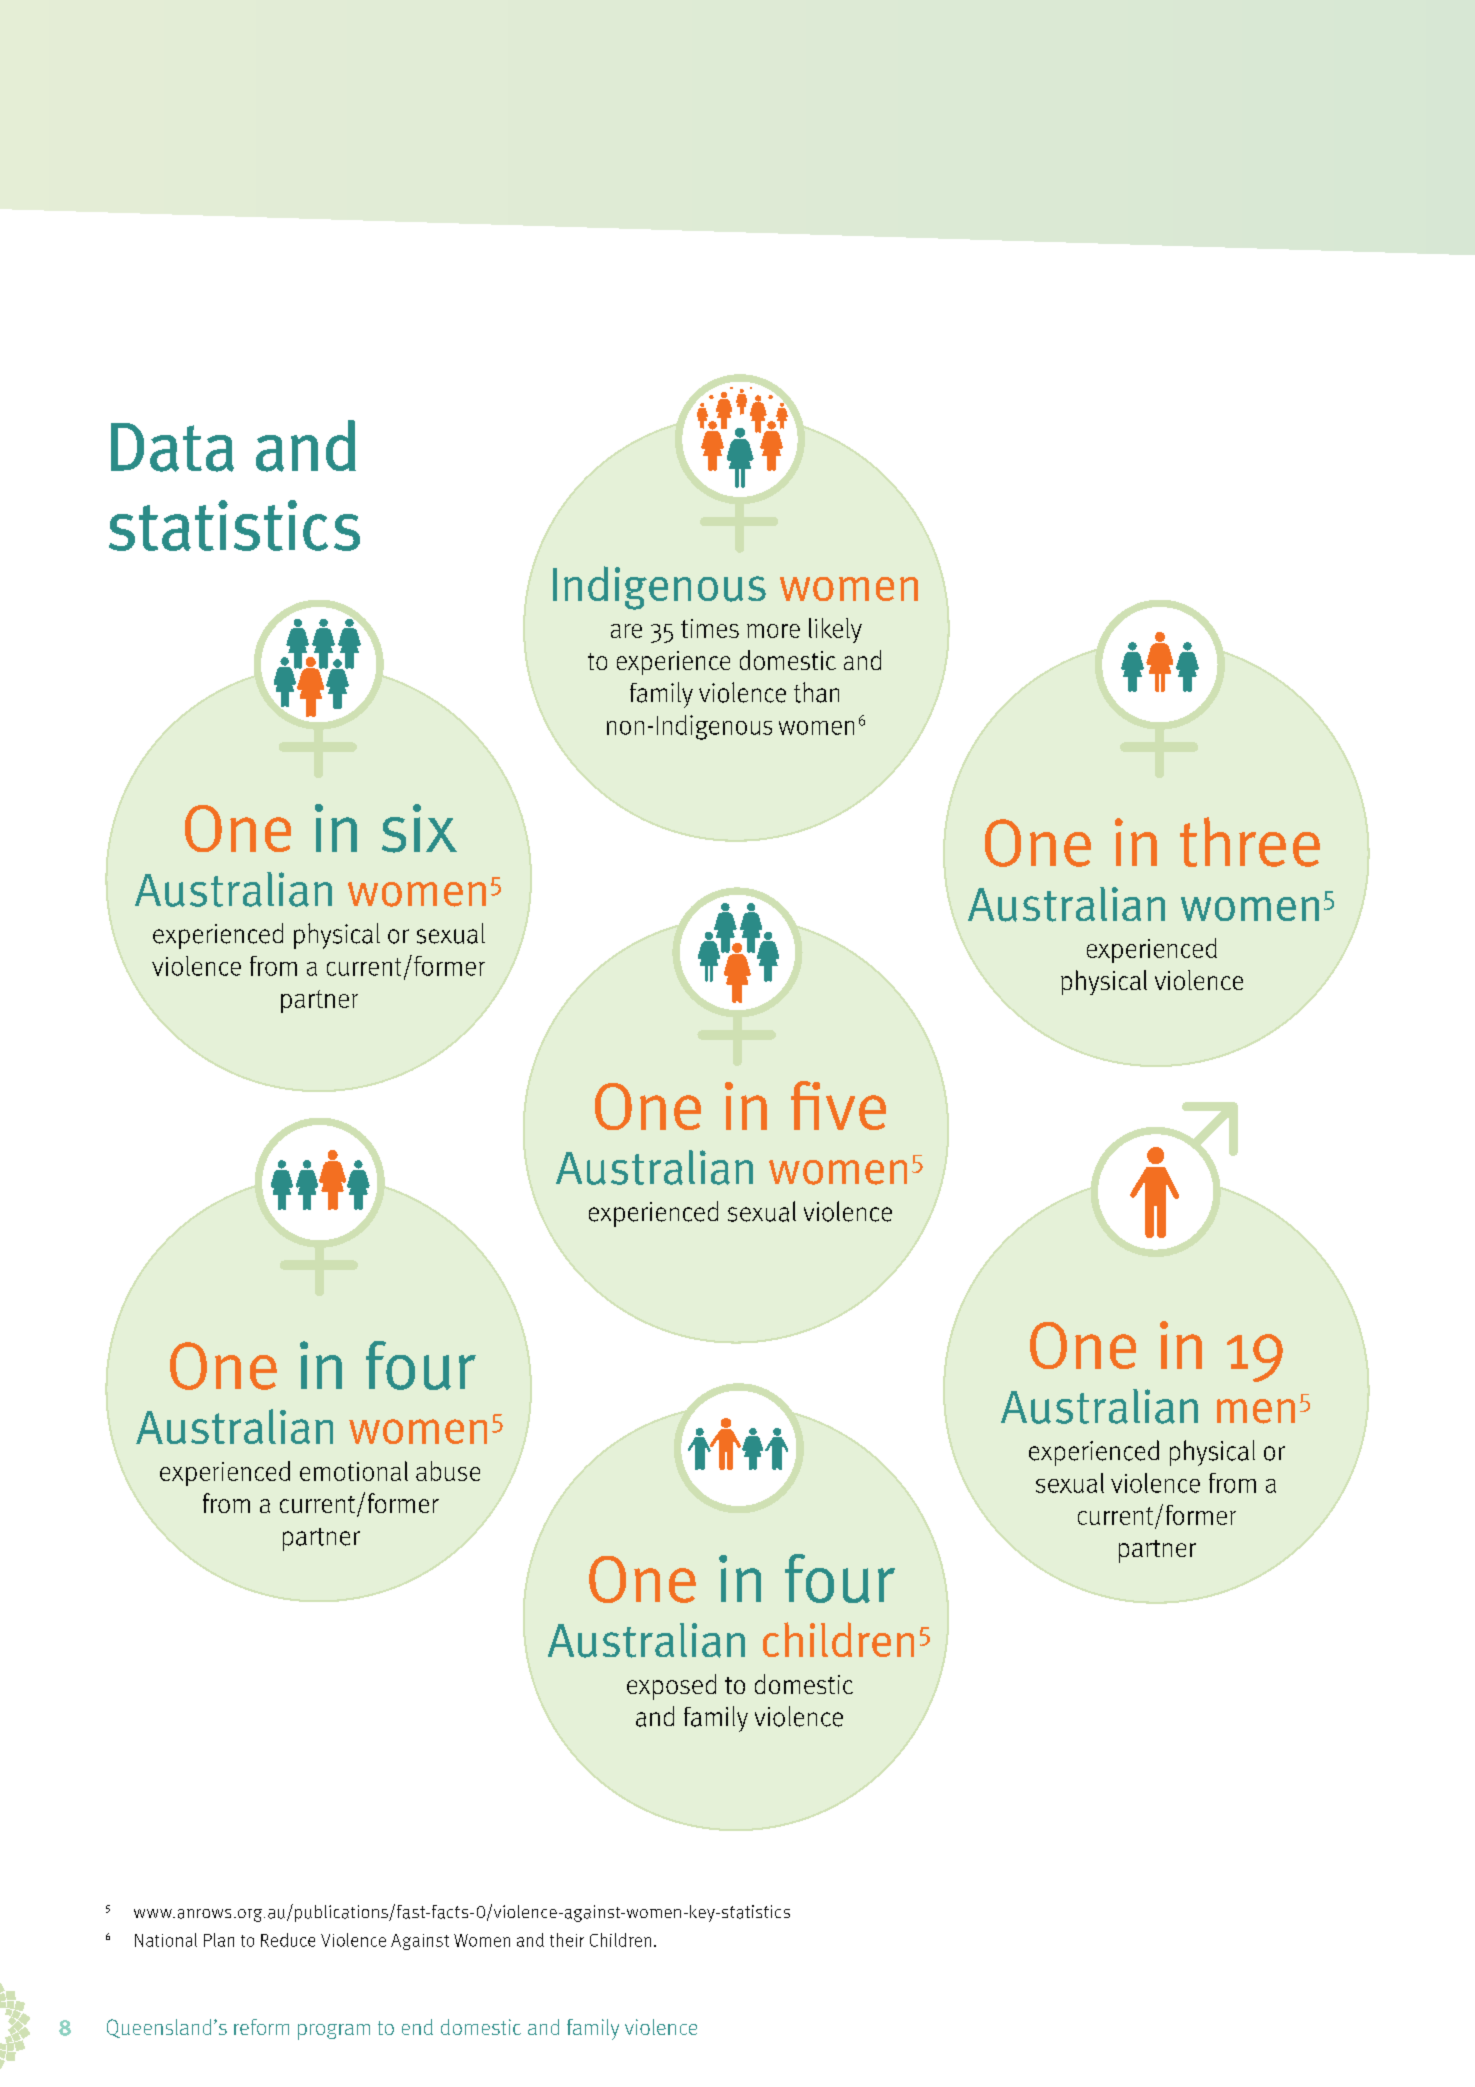  Describe the element at coordinates (838, 1105) in the page. I see `five` at that location.
